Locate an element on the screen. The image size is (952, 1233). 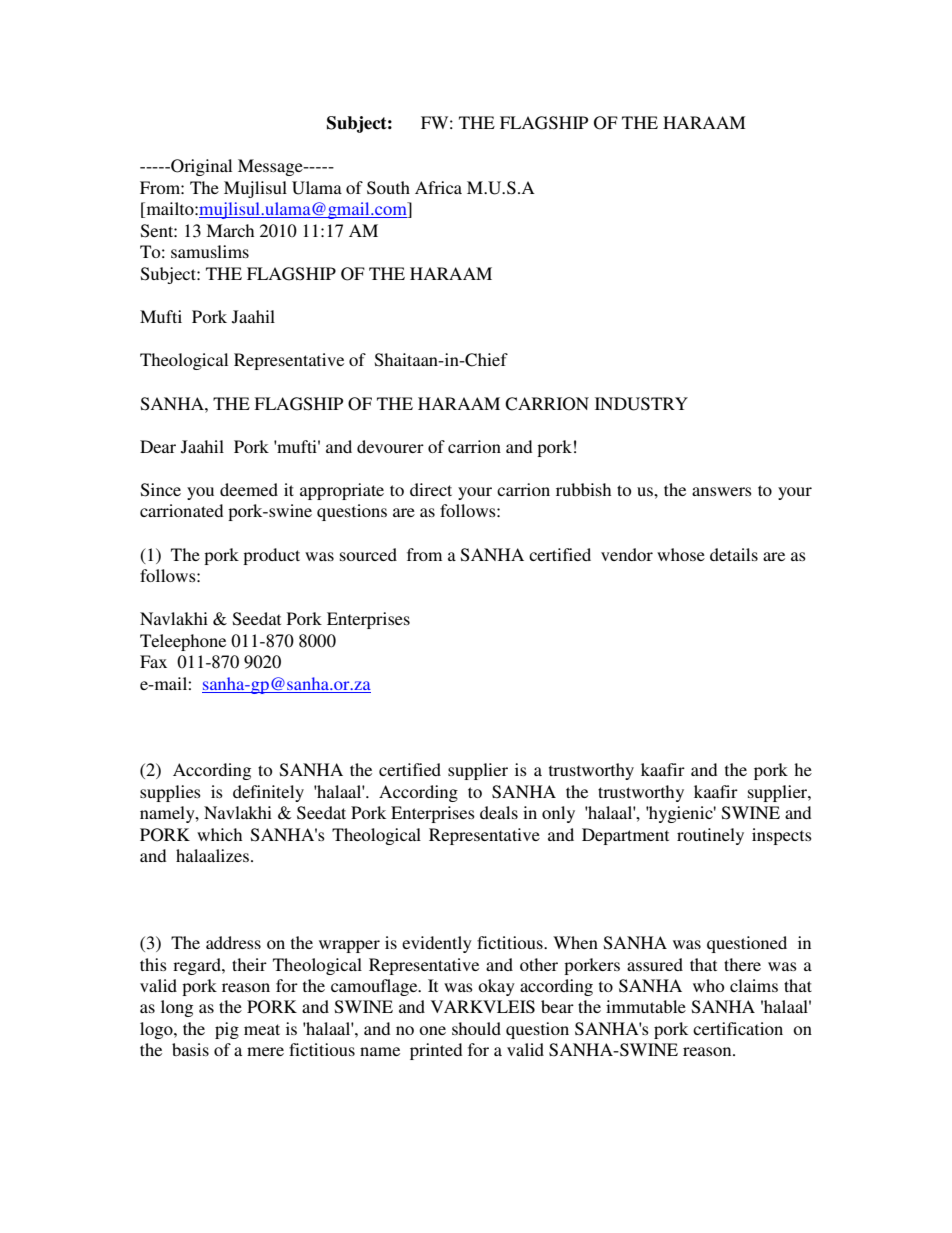
Original is located at coordinates (200, 167).
